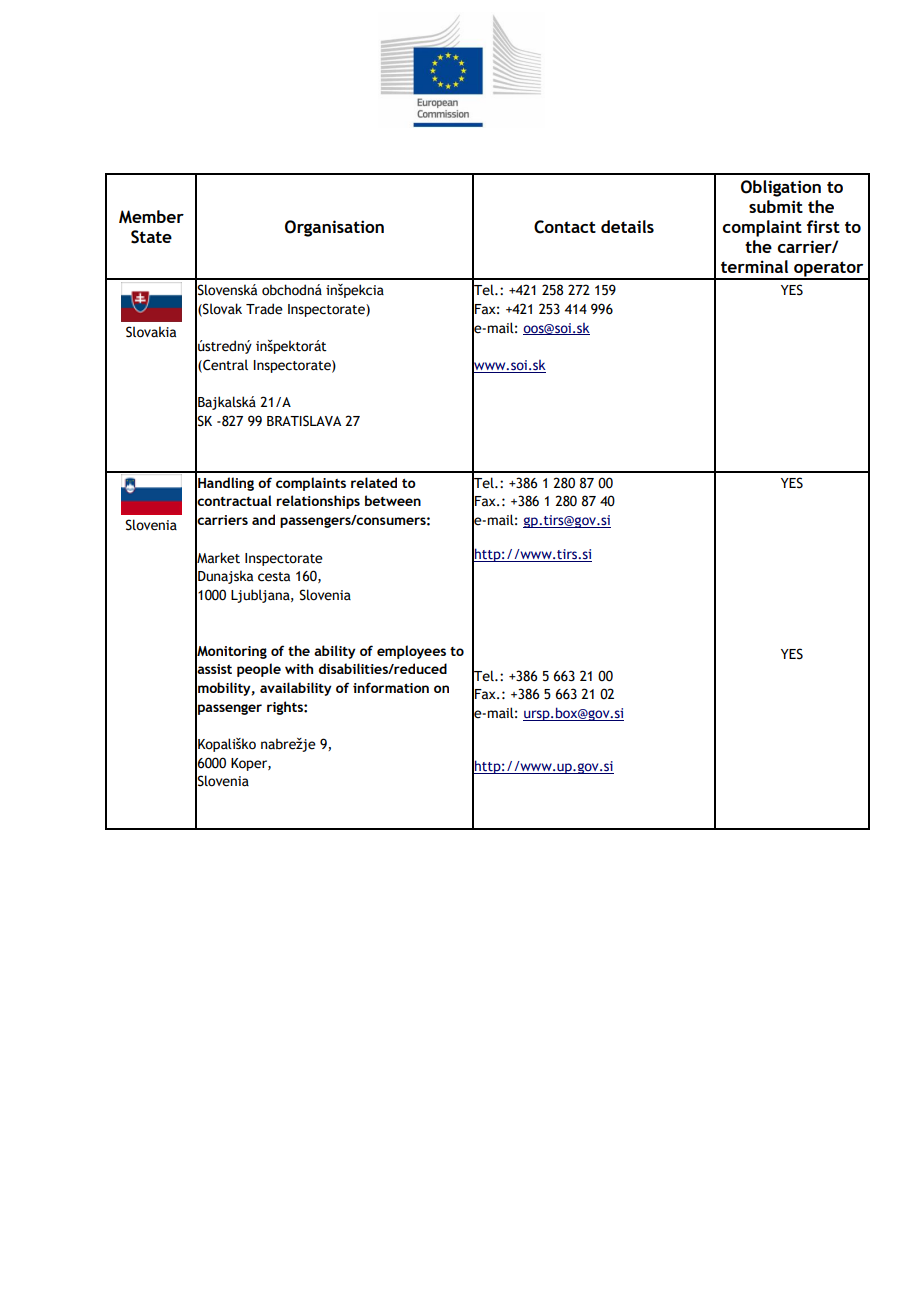 The width and height of the document is (924, 1308). I want to click on Contact, so click(565, 227).
